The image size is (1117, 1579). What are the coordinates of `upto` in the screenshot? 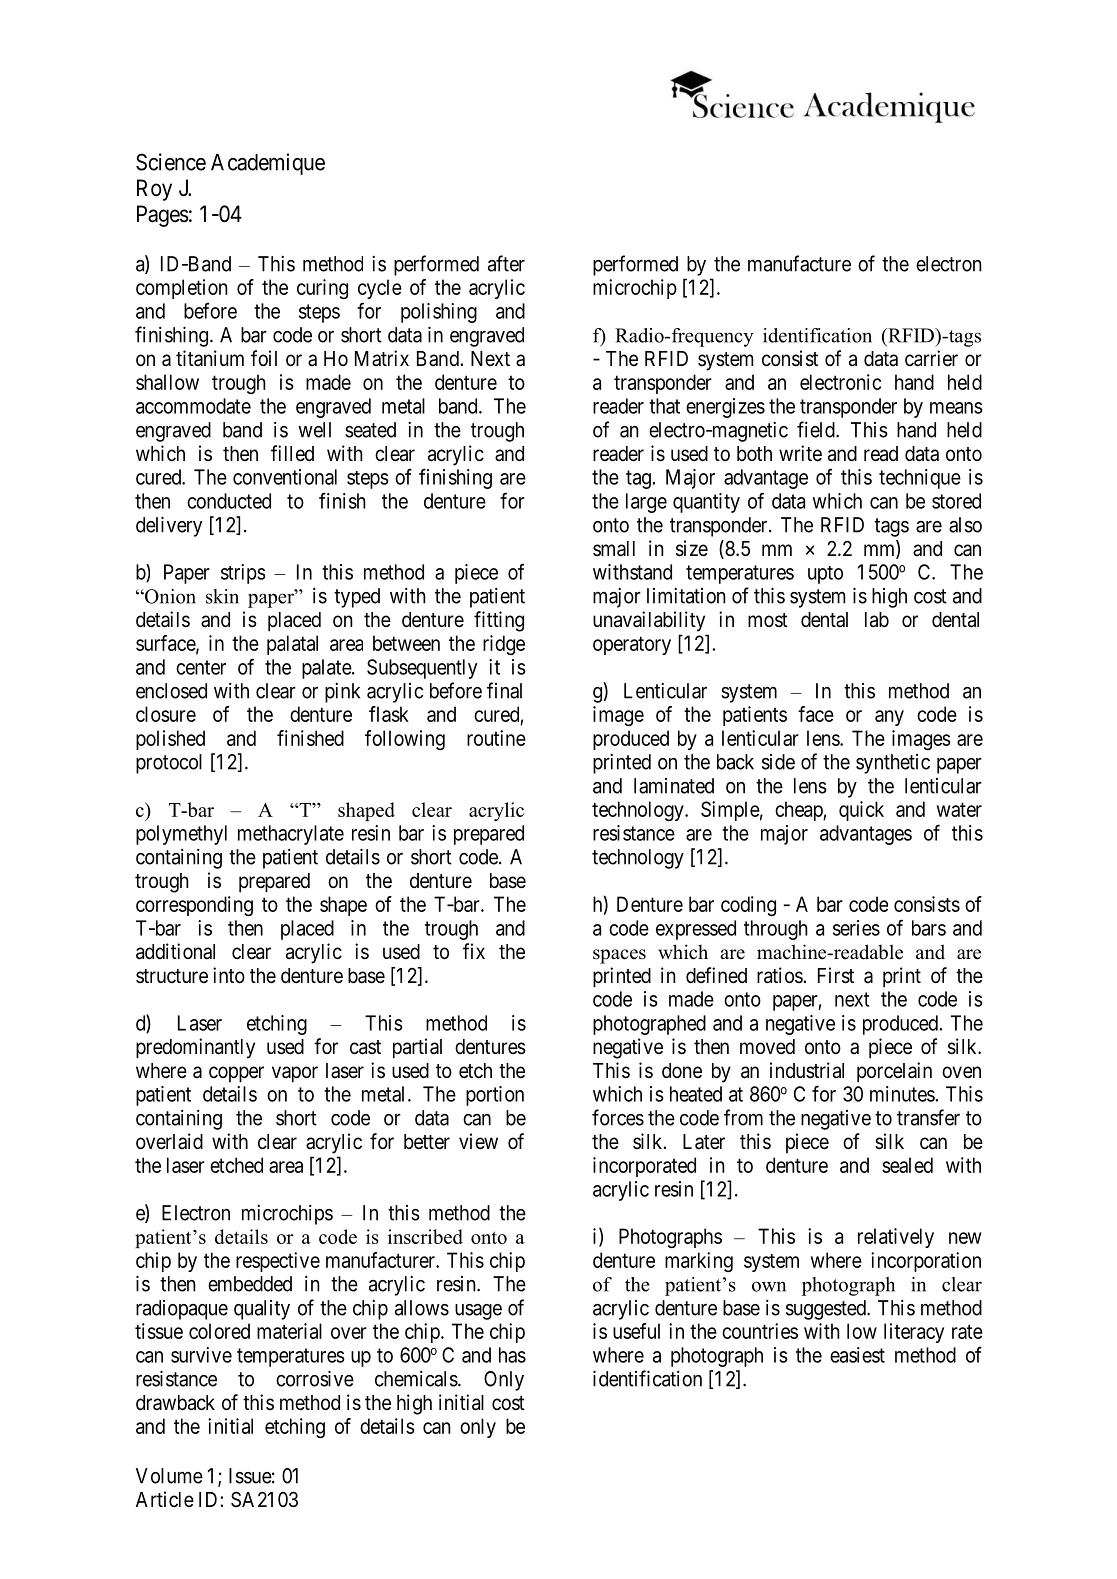 It's located at (825, 575).
